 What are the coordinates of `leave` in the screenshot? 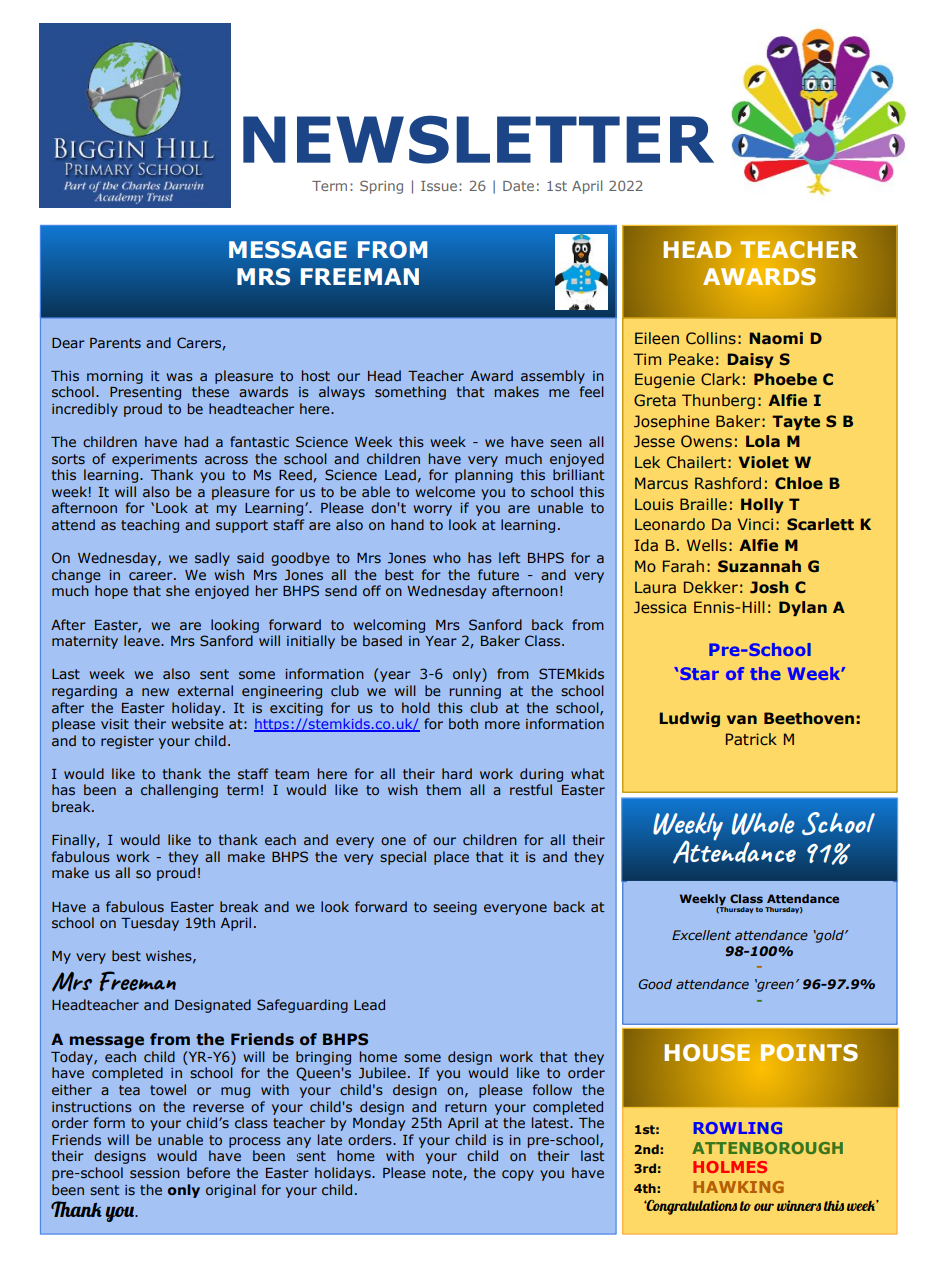 It's located at (143, 640).
